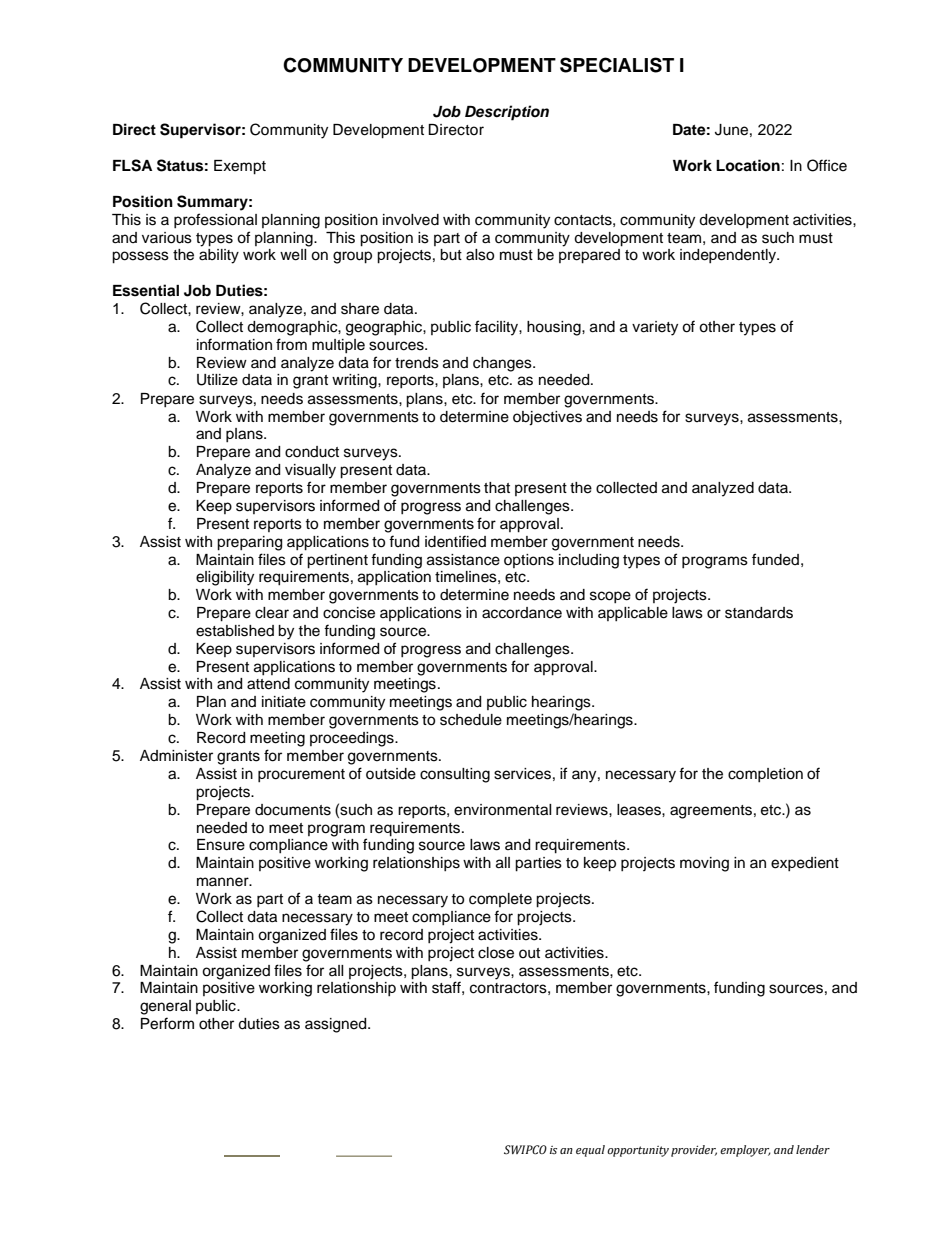  I want to click on Location, so click(748, 165).
